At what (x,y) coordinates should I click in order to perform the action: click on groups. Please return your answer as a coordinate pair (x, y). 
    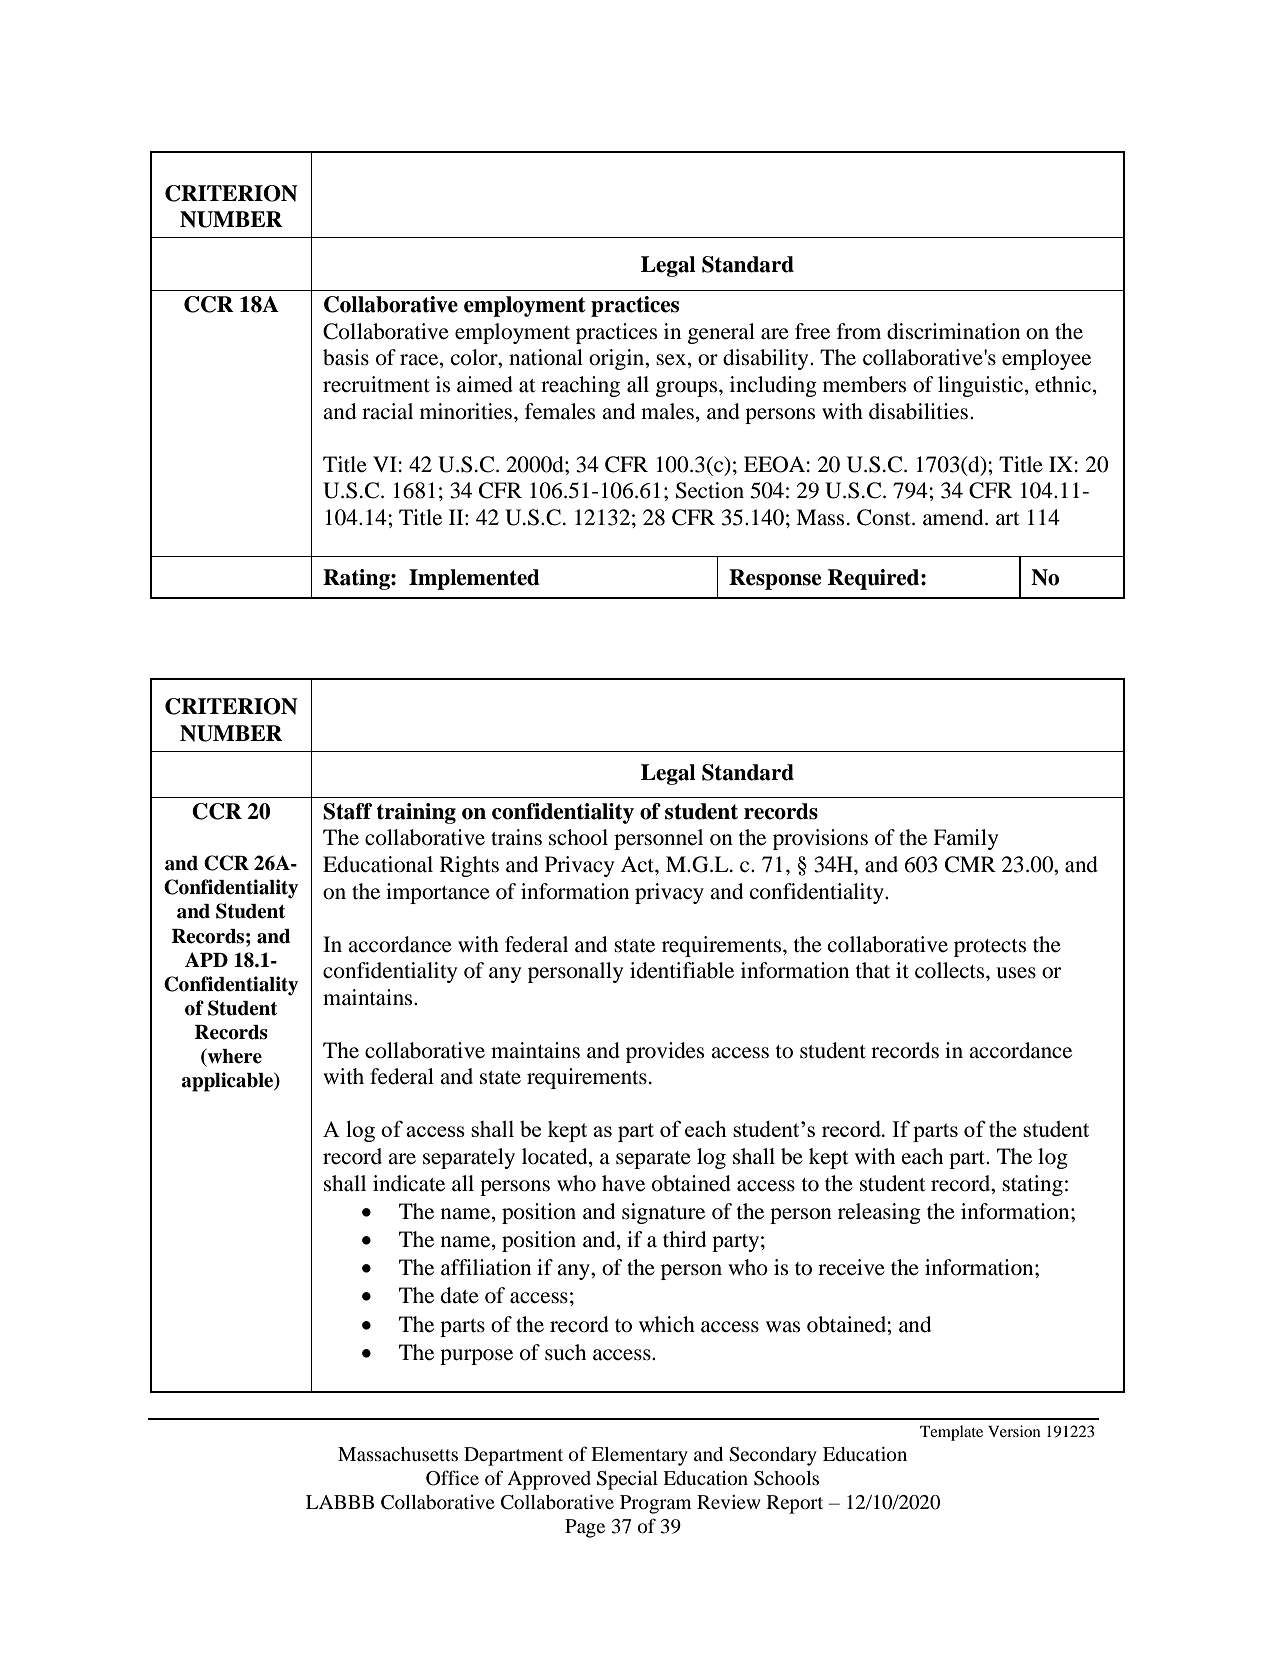
    Looking at the image, I should click on (688, 389).
